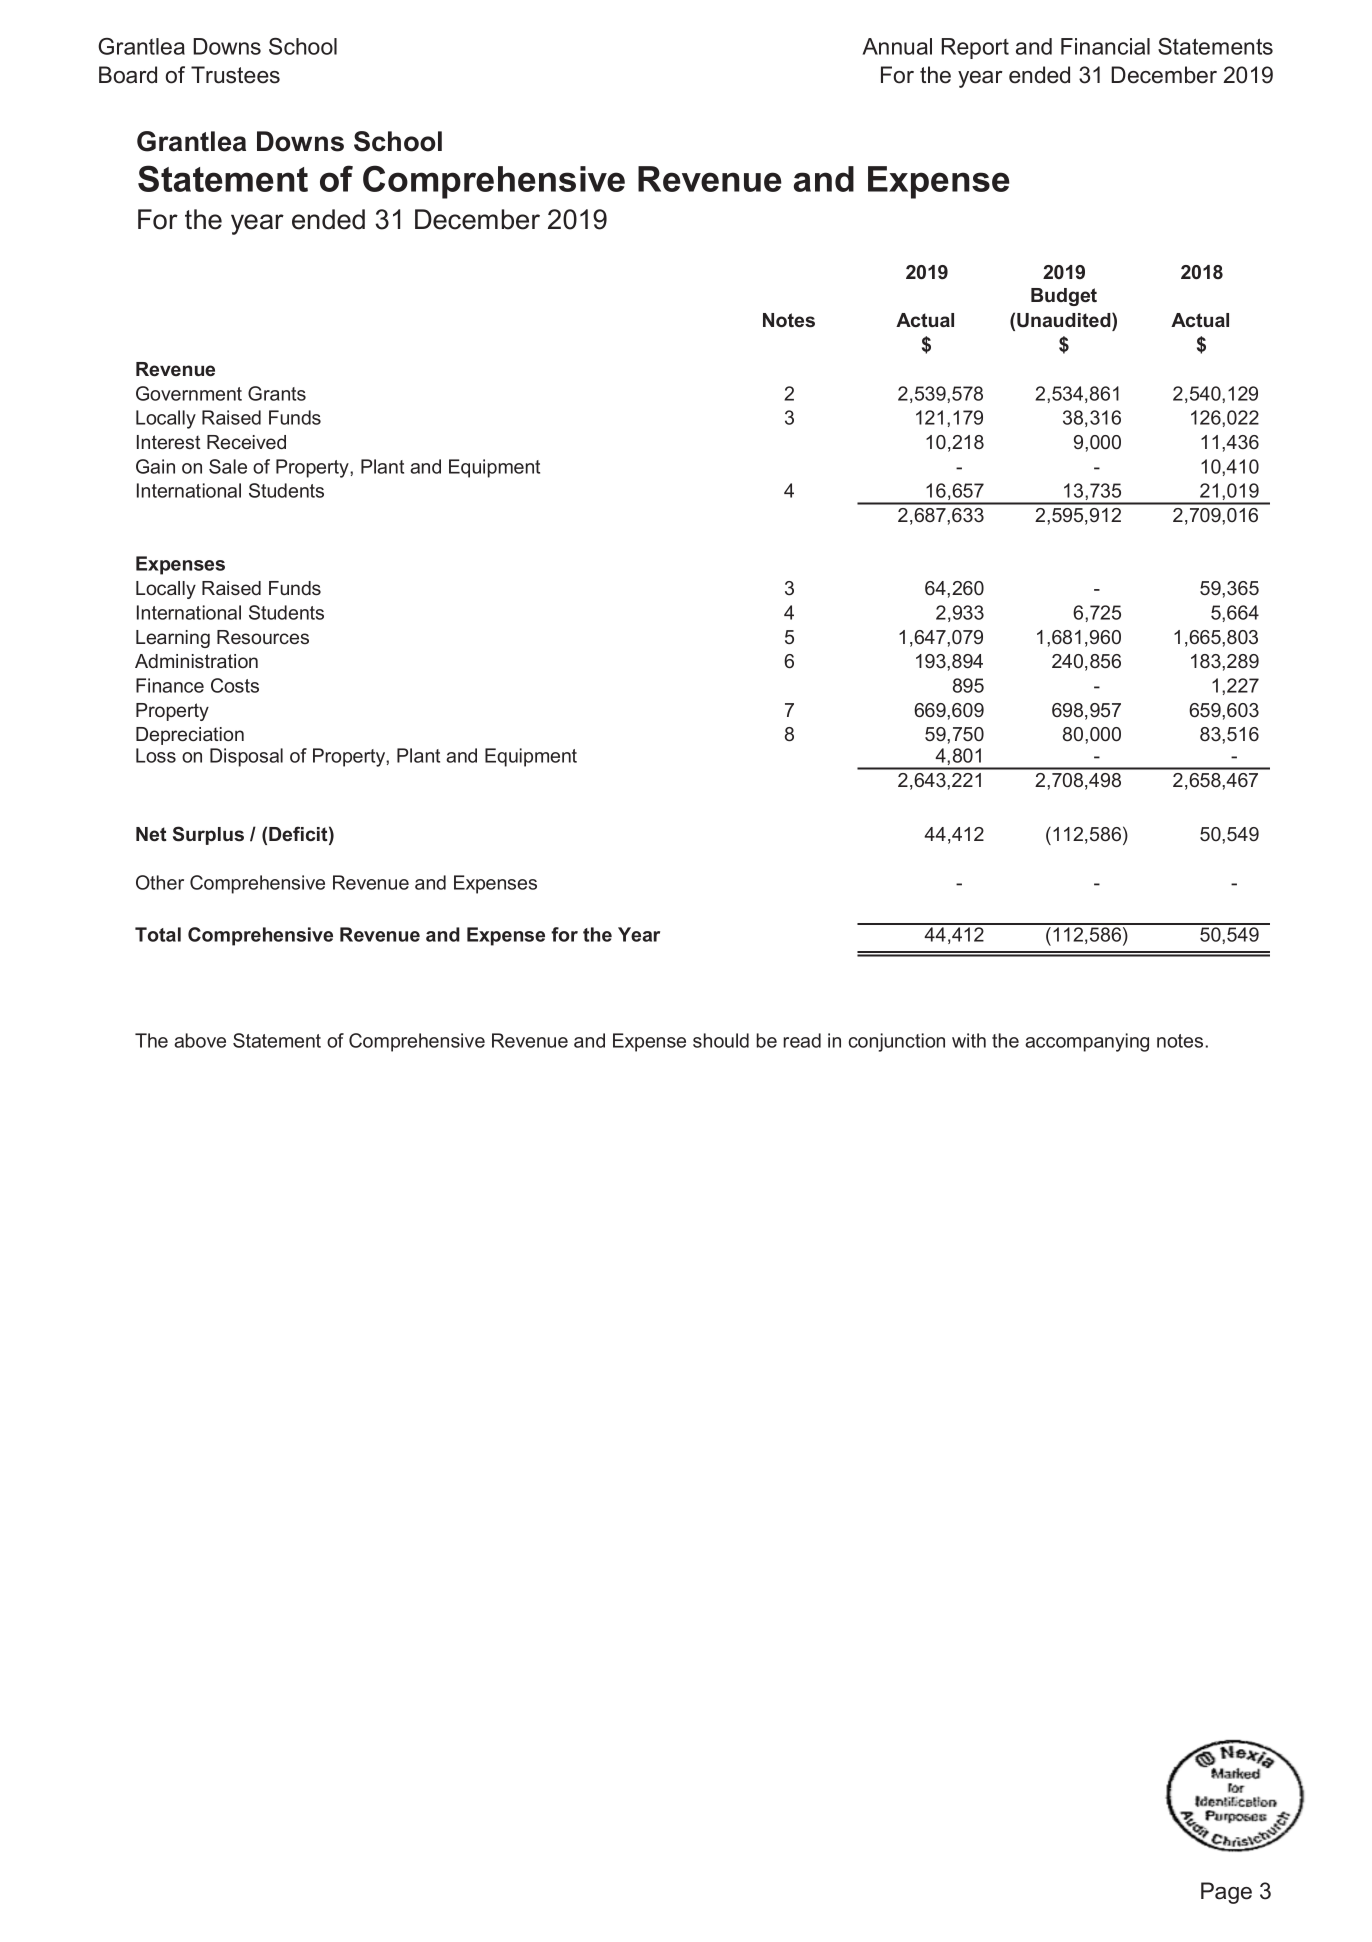 Image resolution: width=1372 pixels, height=1942 pixels. Describe the element at coordinates (969, 1040) in the screenshot. I see `with` at that location.
